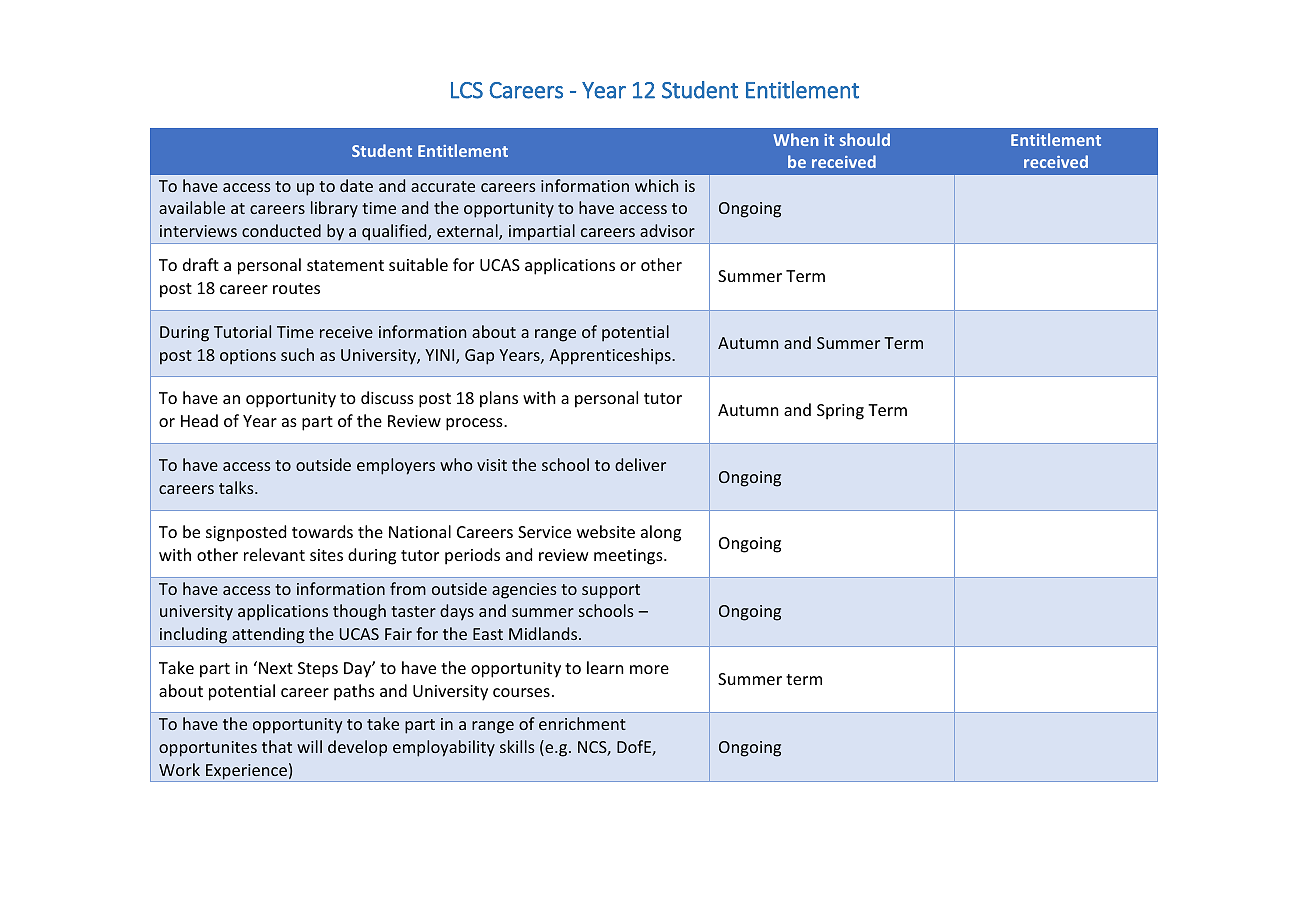 The image size is (1308, 924). I want to click on When, so click(796, 139).
